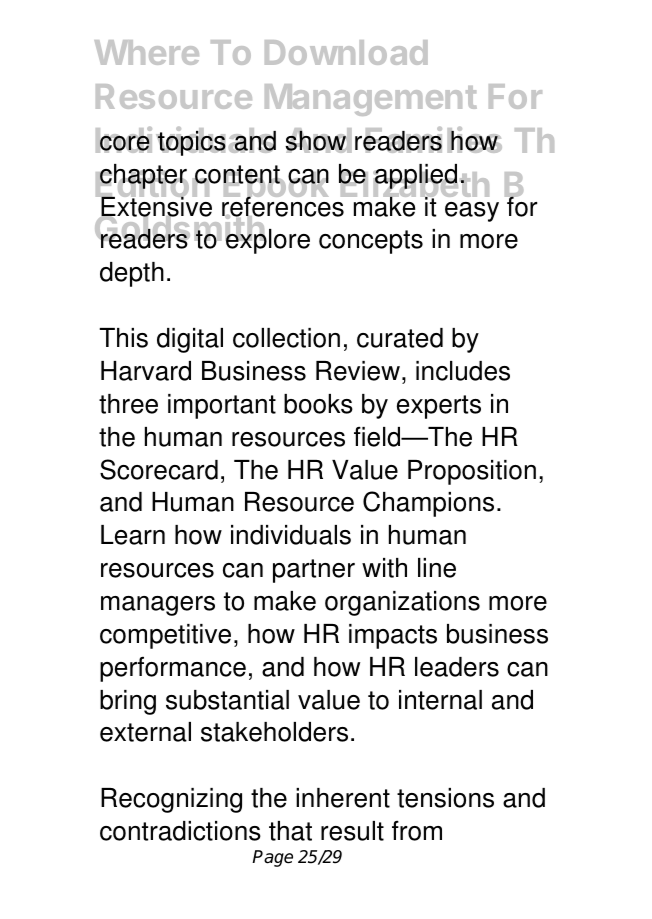  What do you see at coordinates (371, 100) in the image?
I see `Management` at bounding box center [371, 100].
